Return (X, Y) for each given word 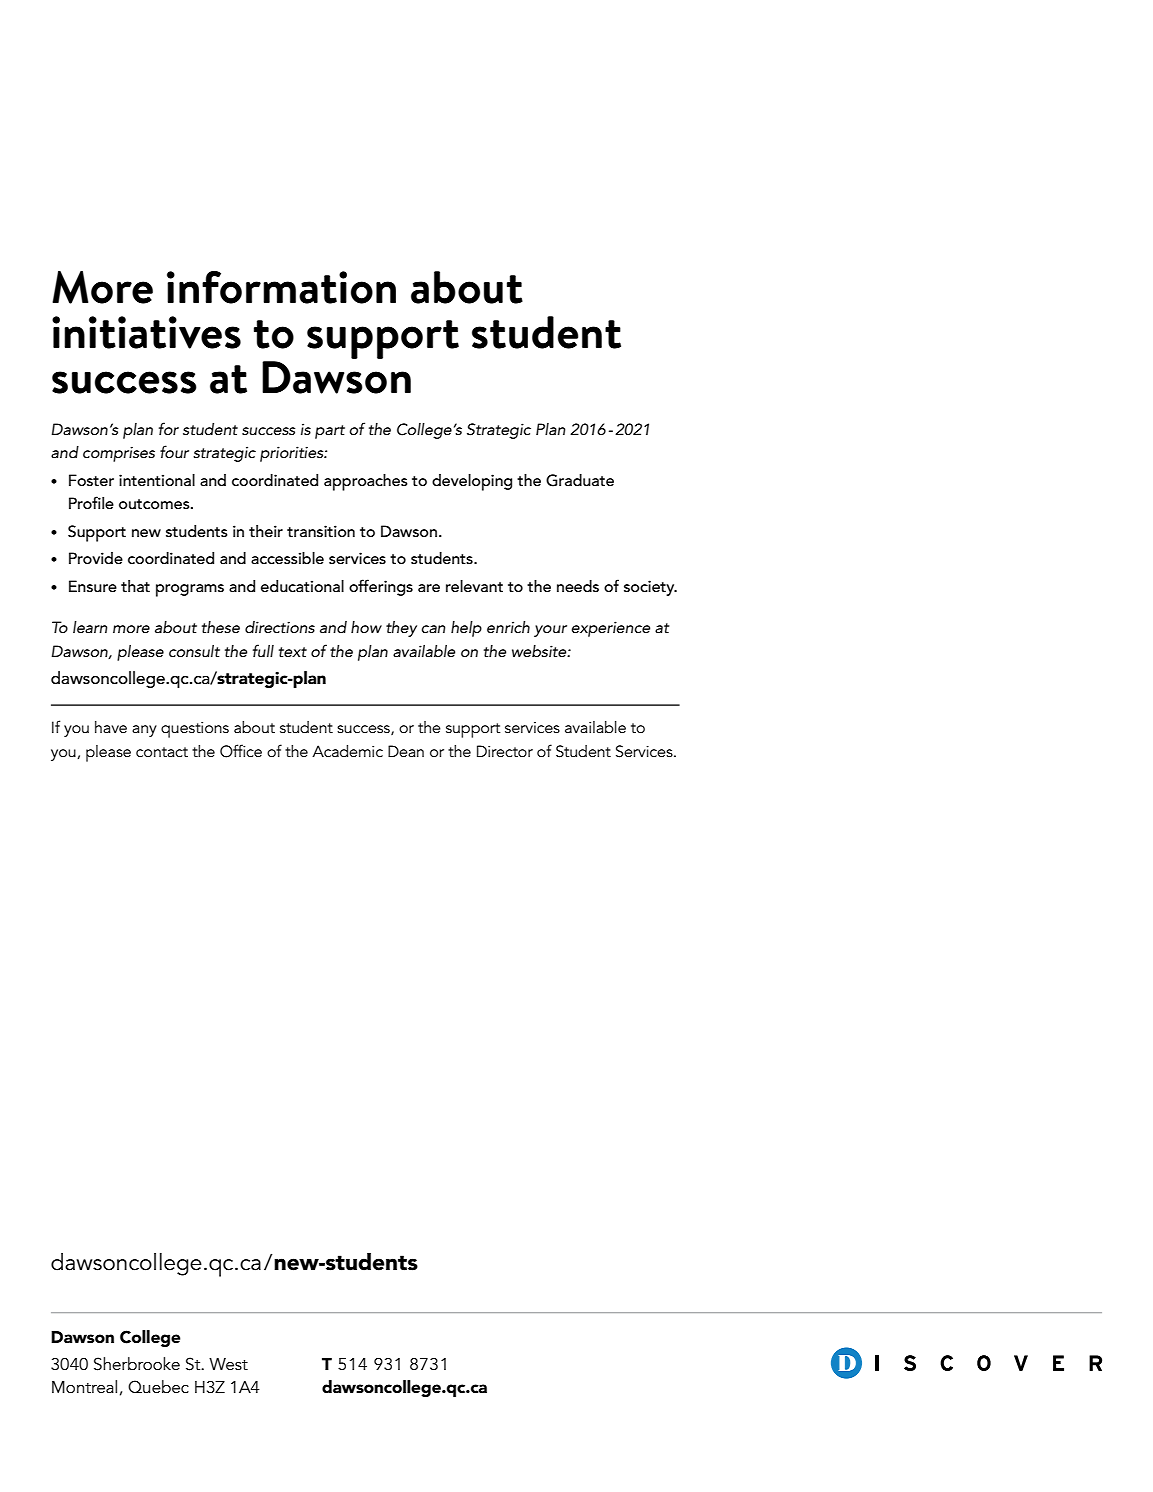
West (228, 1364)
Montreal (84, 1386)
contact (162, 752)
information (281, 287)
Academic (347, 751)
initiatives (146, 332)
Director (505, 751)
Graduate (580, 480)
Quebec (158, 1386)
